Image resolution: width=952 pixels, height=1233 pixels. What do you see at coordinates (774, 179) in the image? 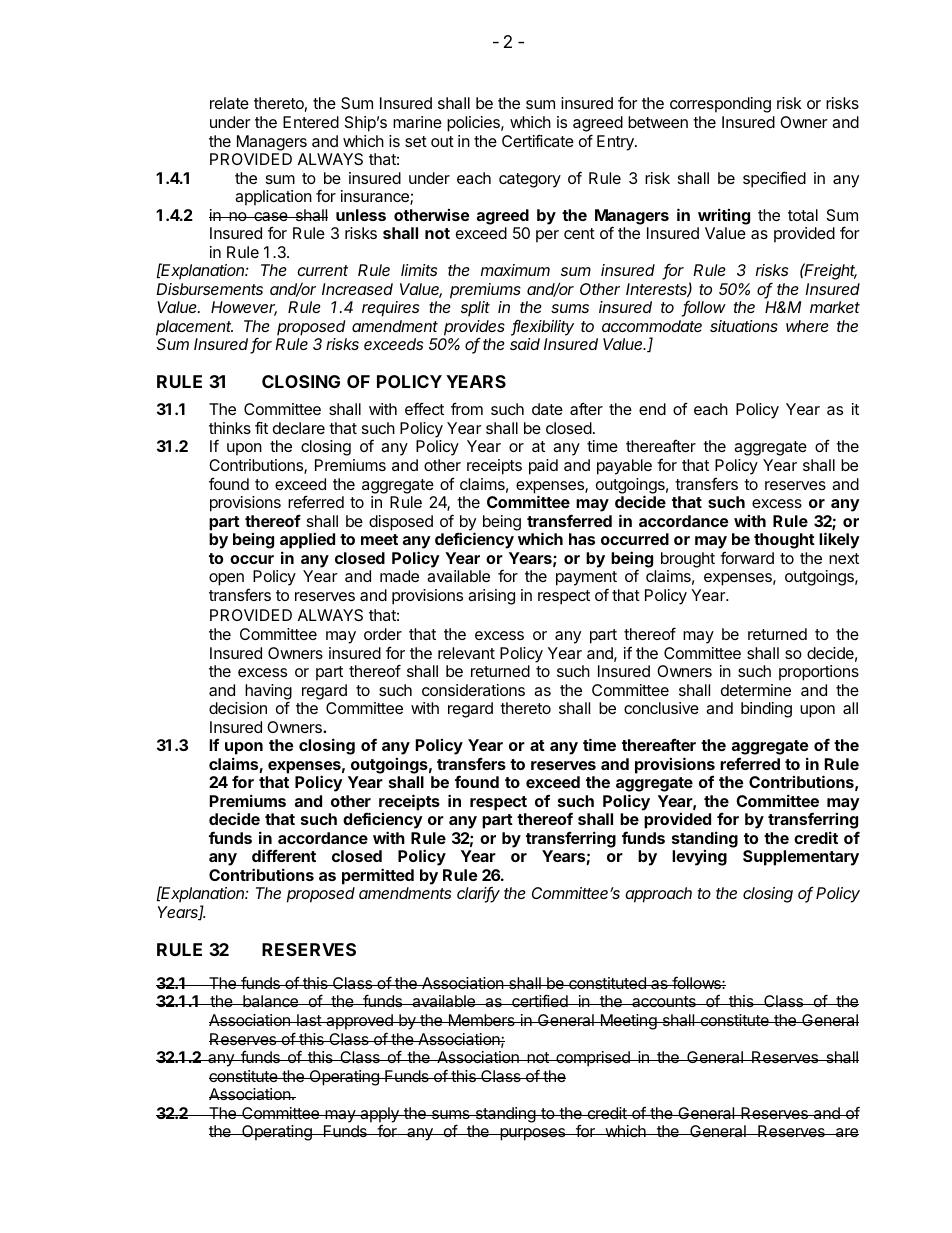
I see `specified` at bounding box center [774, 179].
